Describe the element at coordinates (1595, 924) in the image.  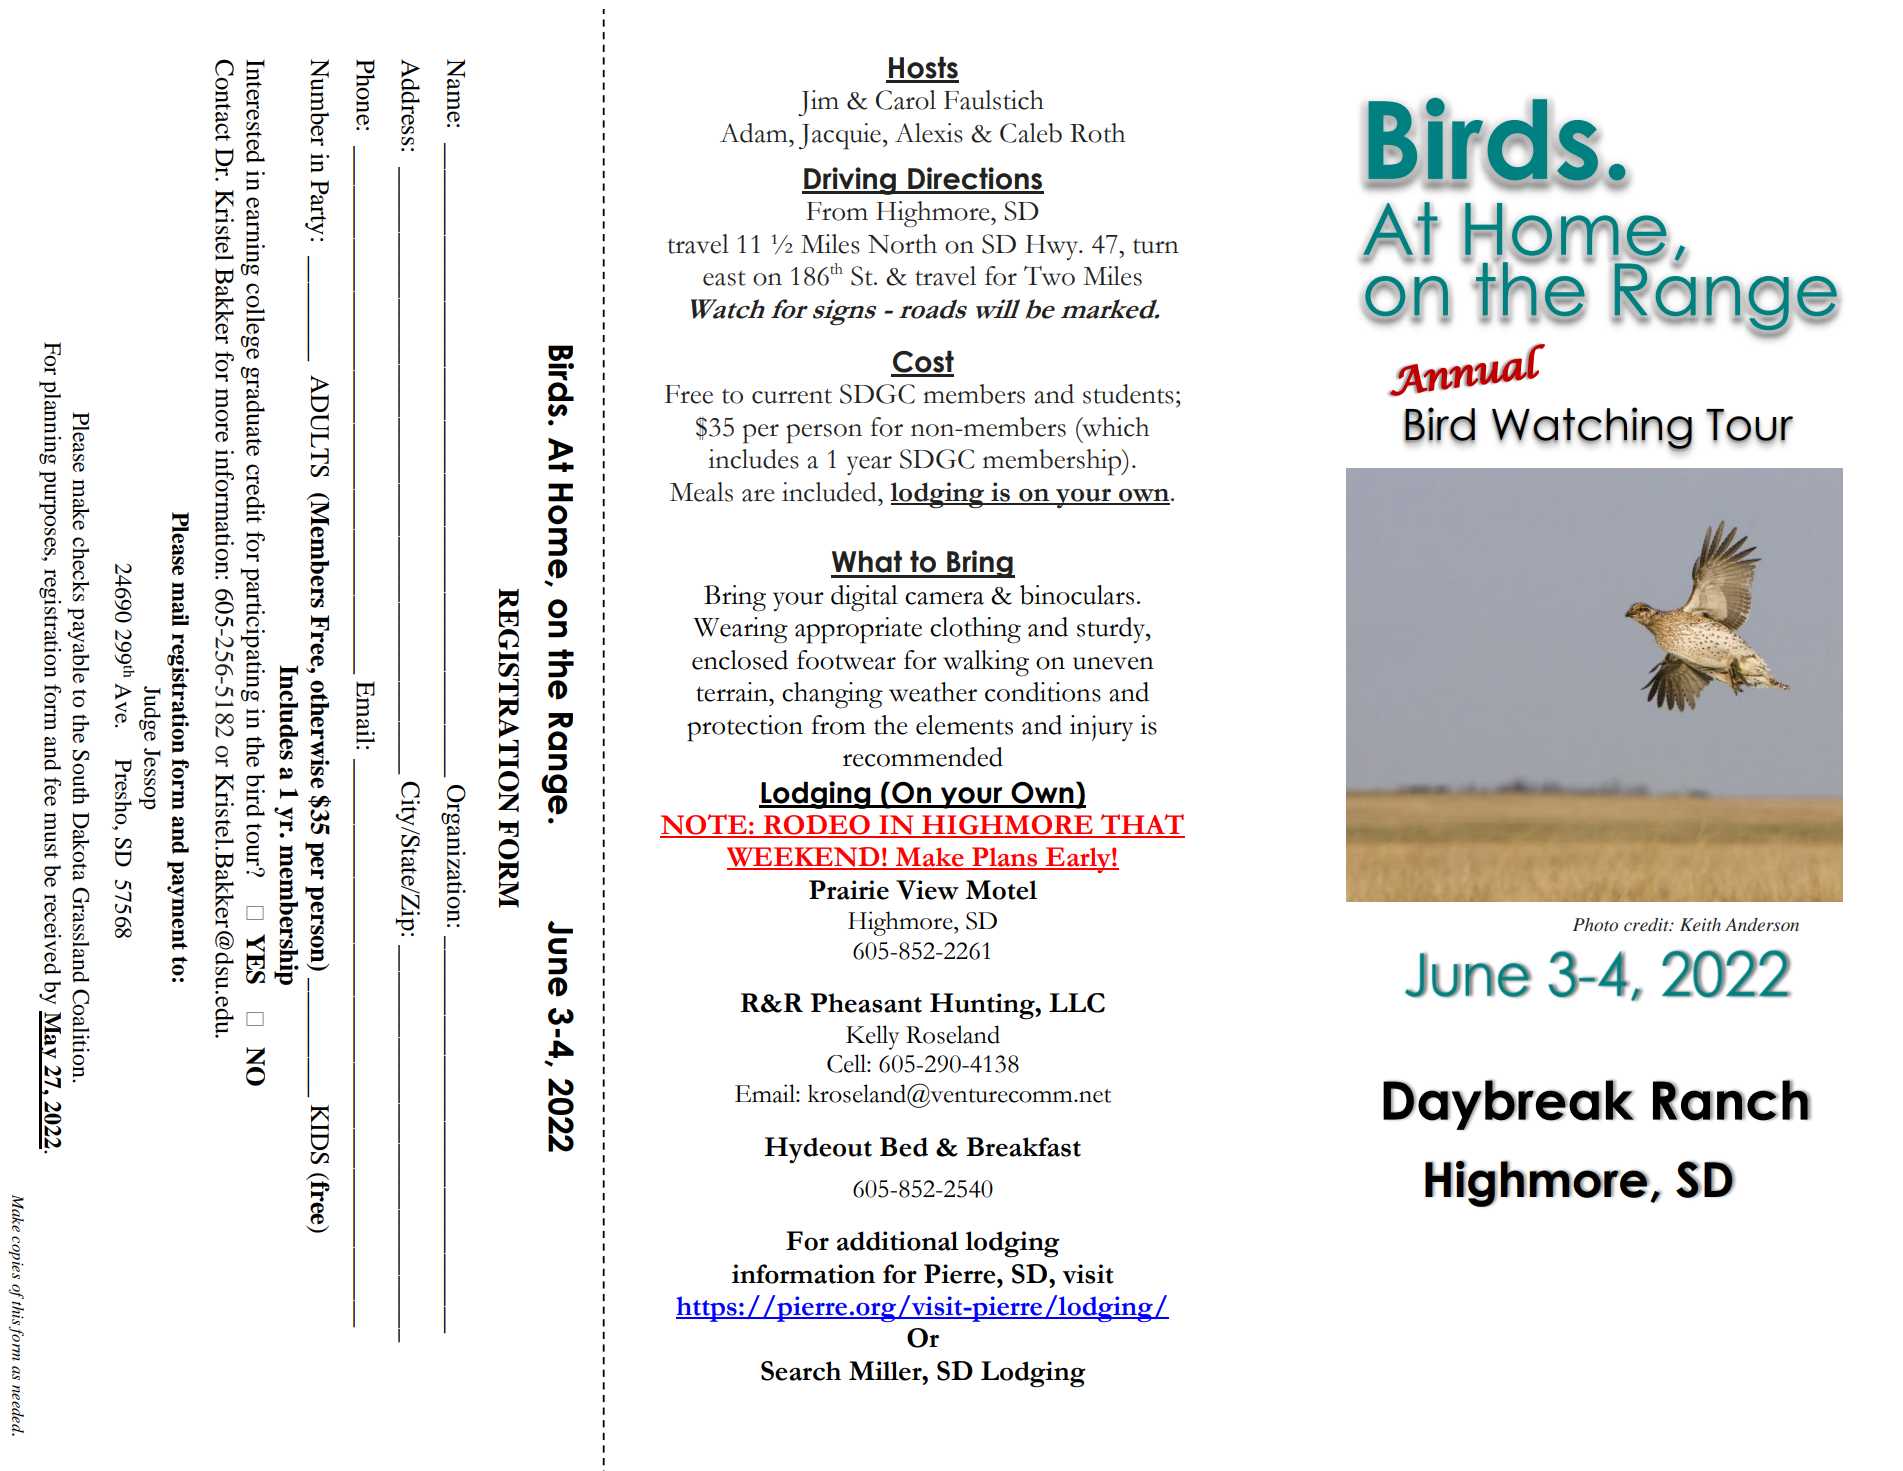
I see `Photo` at that location.
